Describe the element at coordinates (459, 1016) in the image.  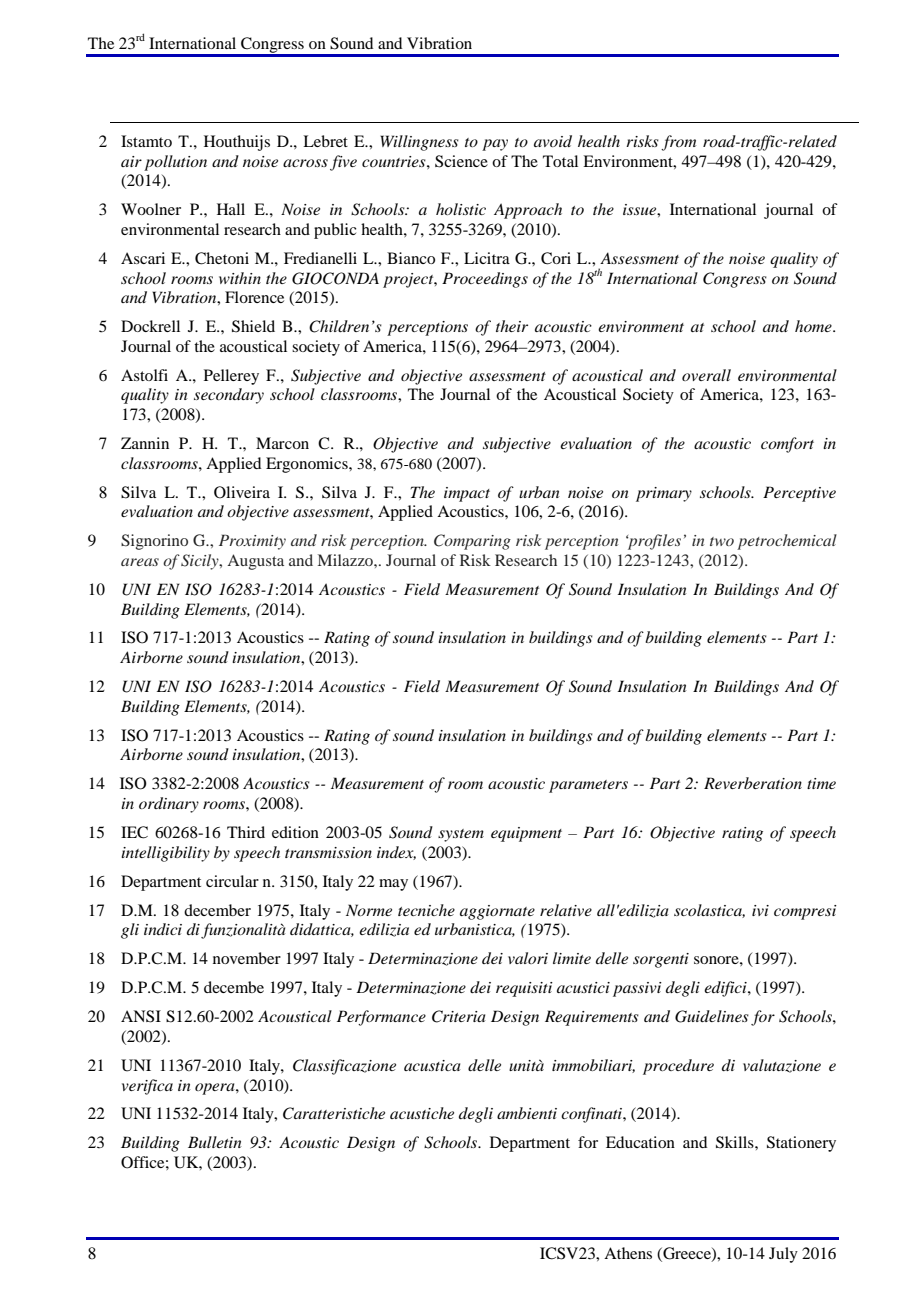
I see `Criteria` at that location.
